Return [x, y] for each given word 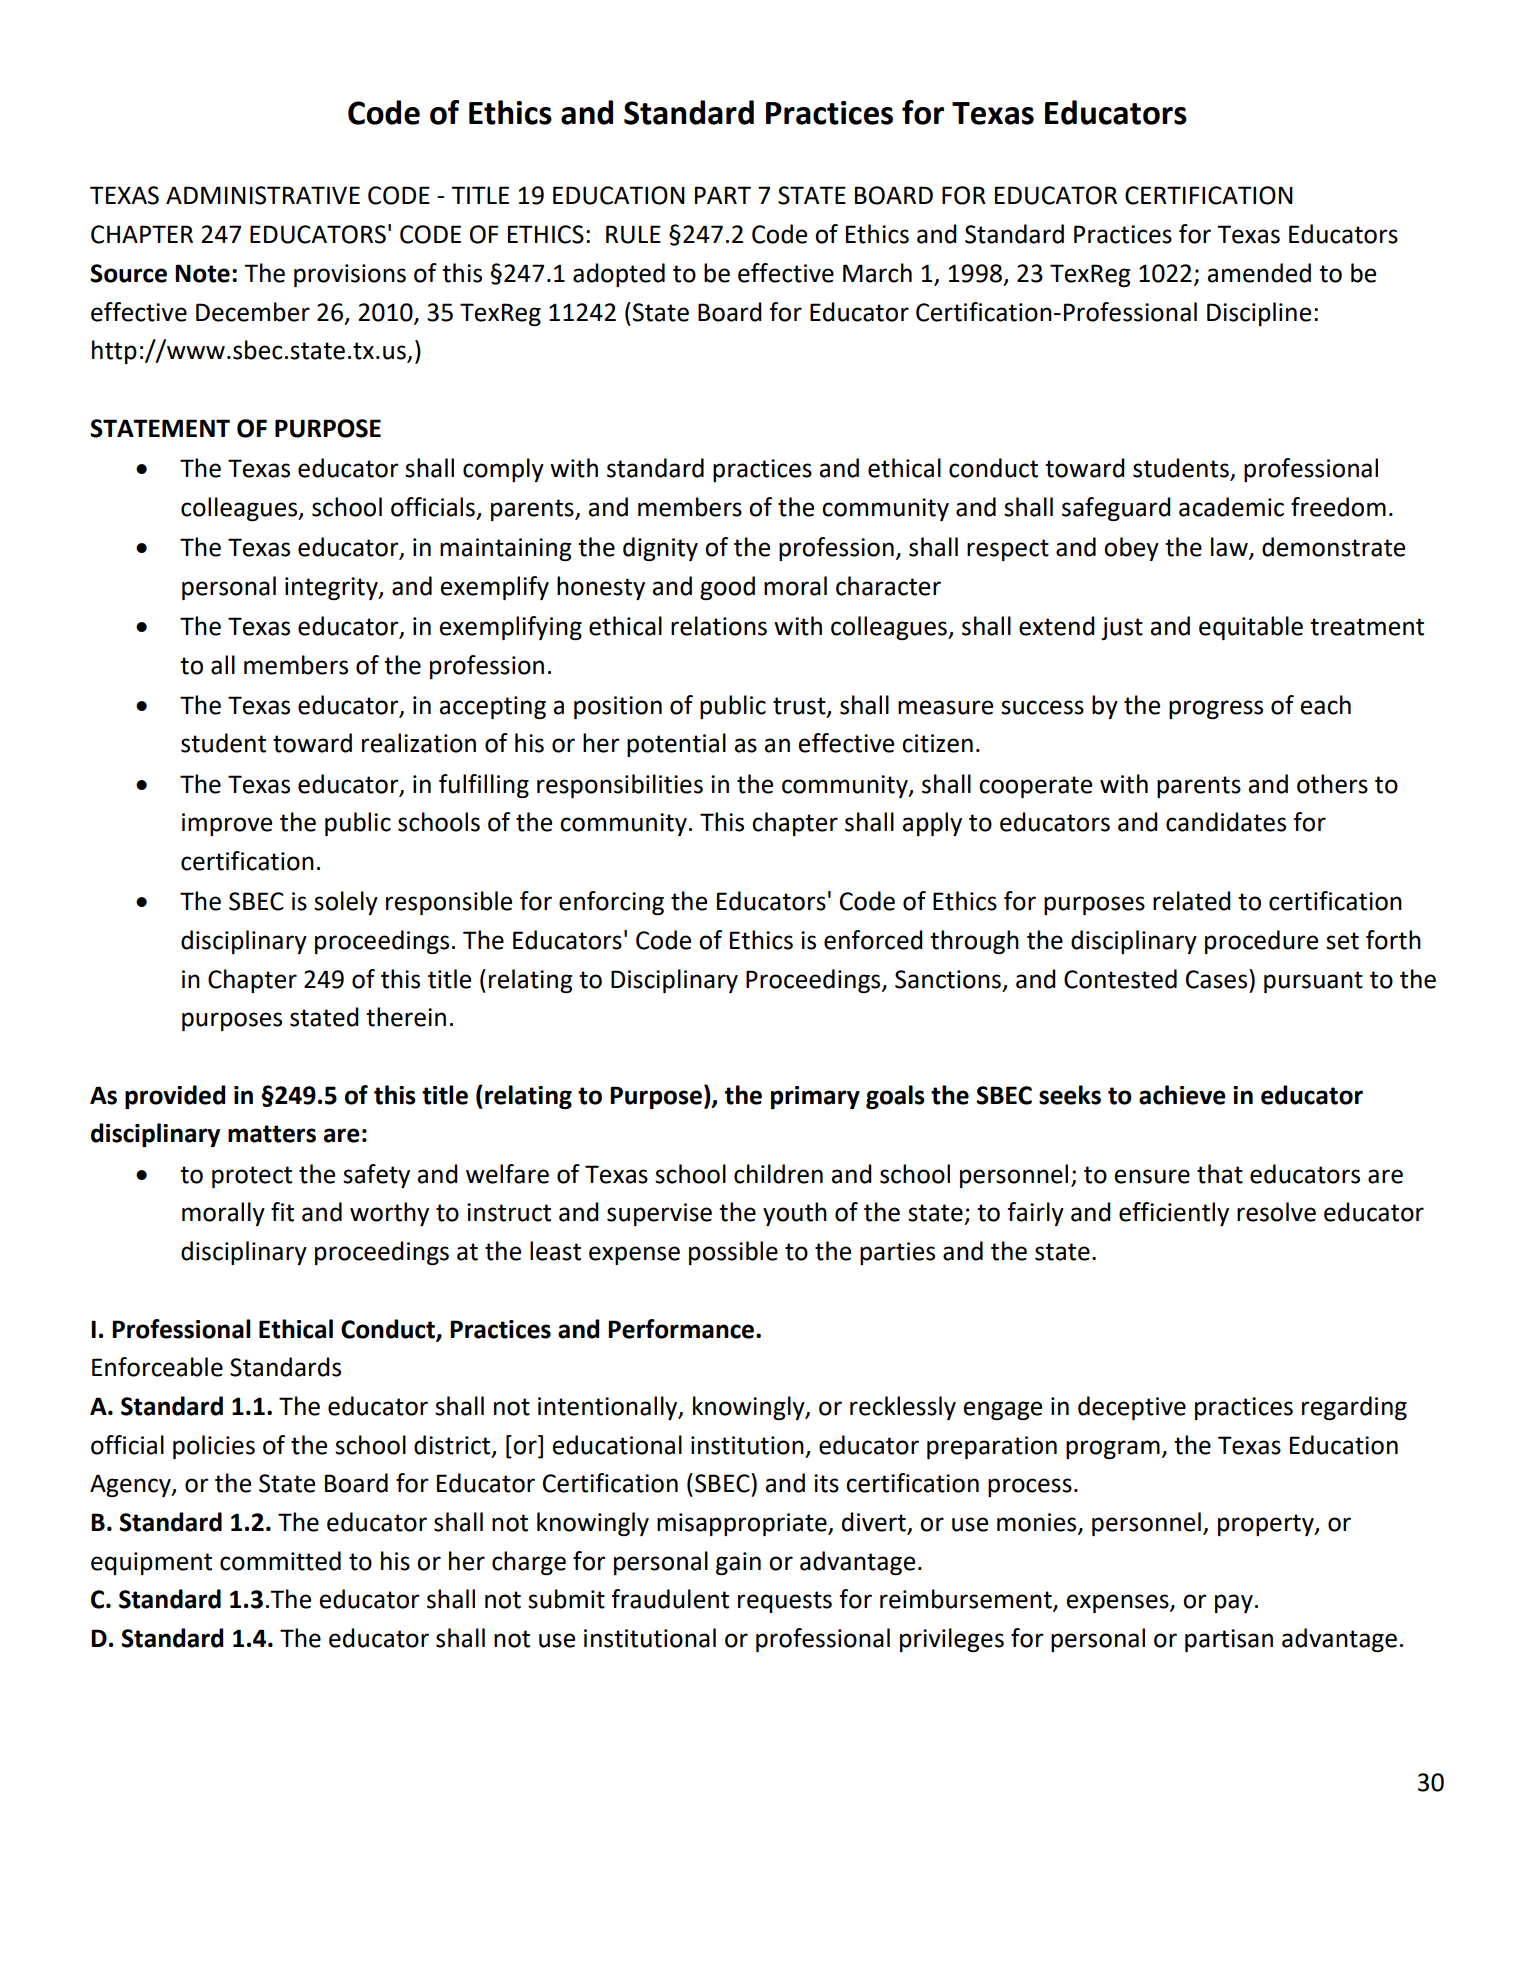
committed [280, 1561]
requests [785, 1602]
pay [1234, 1603]
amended [1259, 273]
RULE [633, 234]
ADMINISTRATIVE [263, 195]
